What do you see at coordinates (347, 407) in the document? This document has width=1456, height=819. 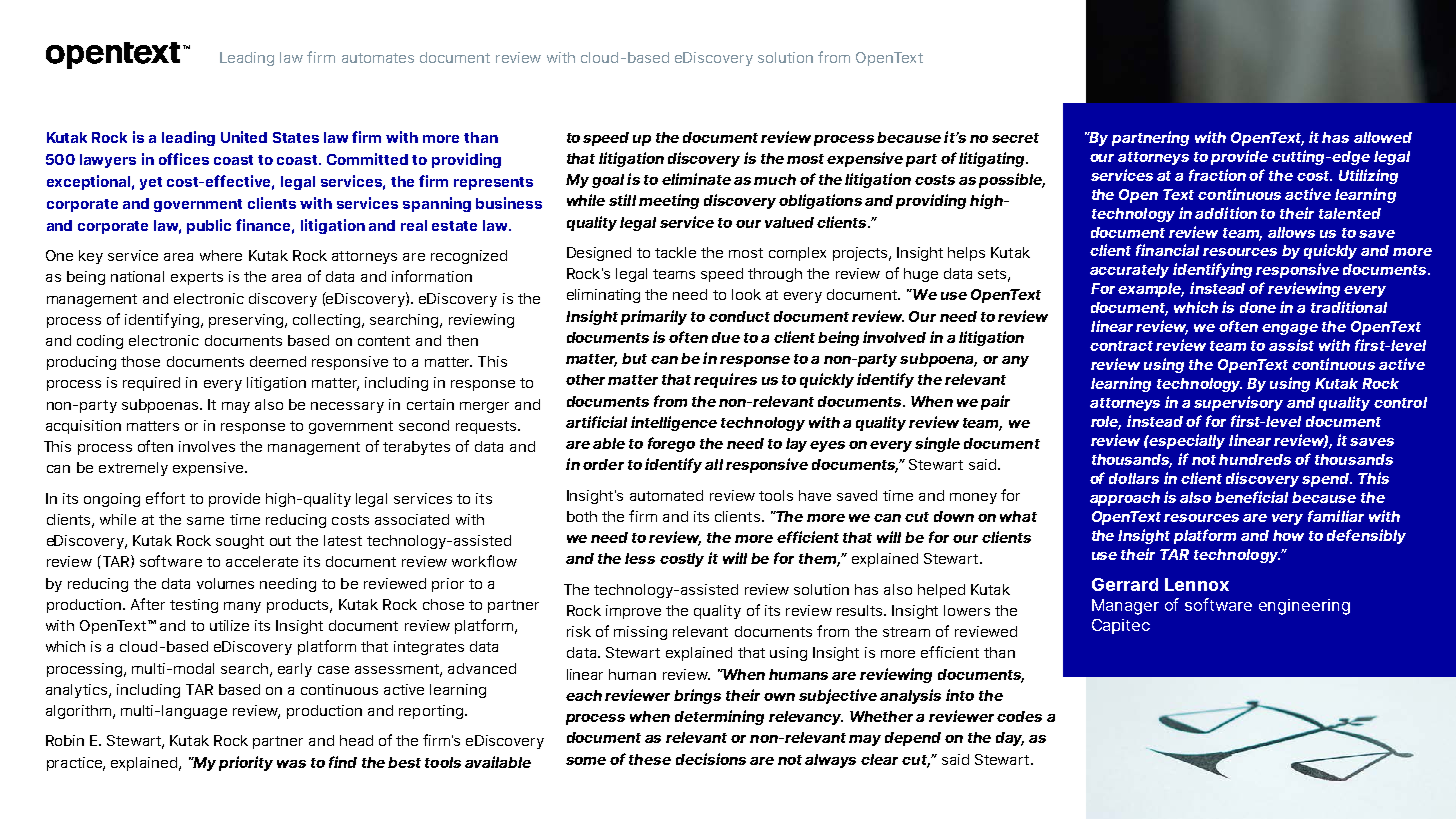 I see `necessary` at bounding box center [347, 407].
